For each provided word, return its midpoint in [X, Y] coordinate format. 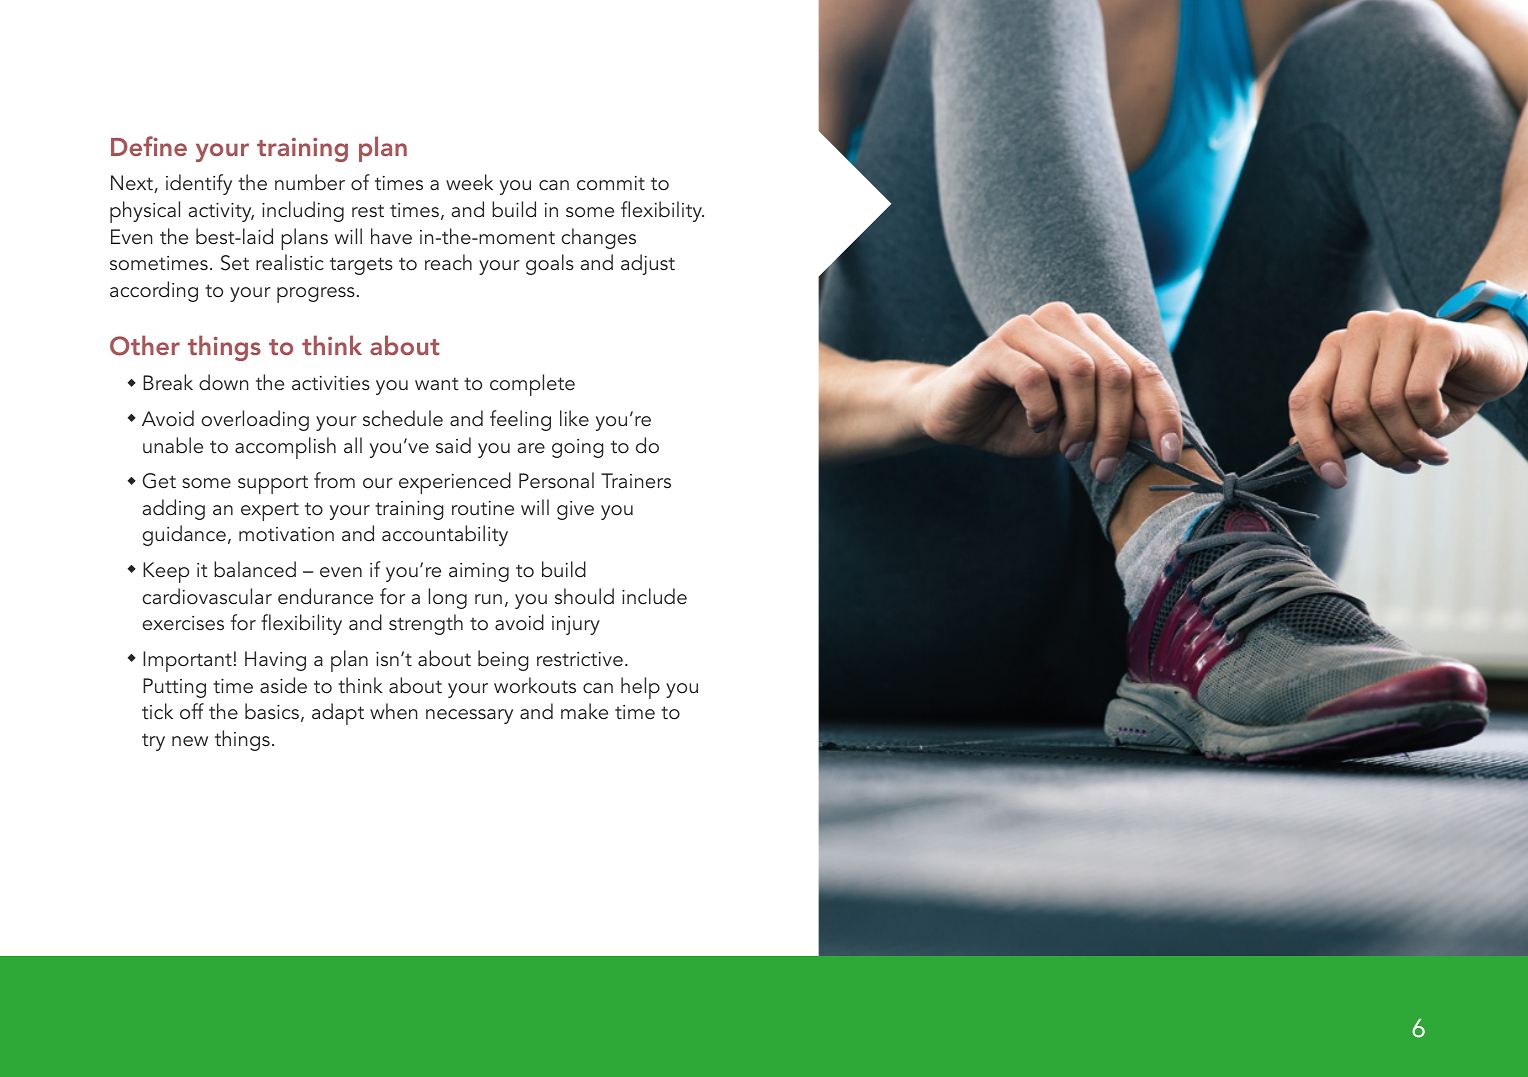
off [192, 711]
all [353, 445]
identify [199, 184]
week [469, 182]
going [578, 448]
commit [611, 183]
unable [173, 445]
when [393, 711]
